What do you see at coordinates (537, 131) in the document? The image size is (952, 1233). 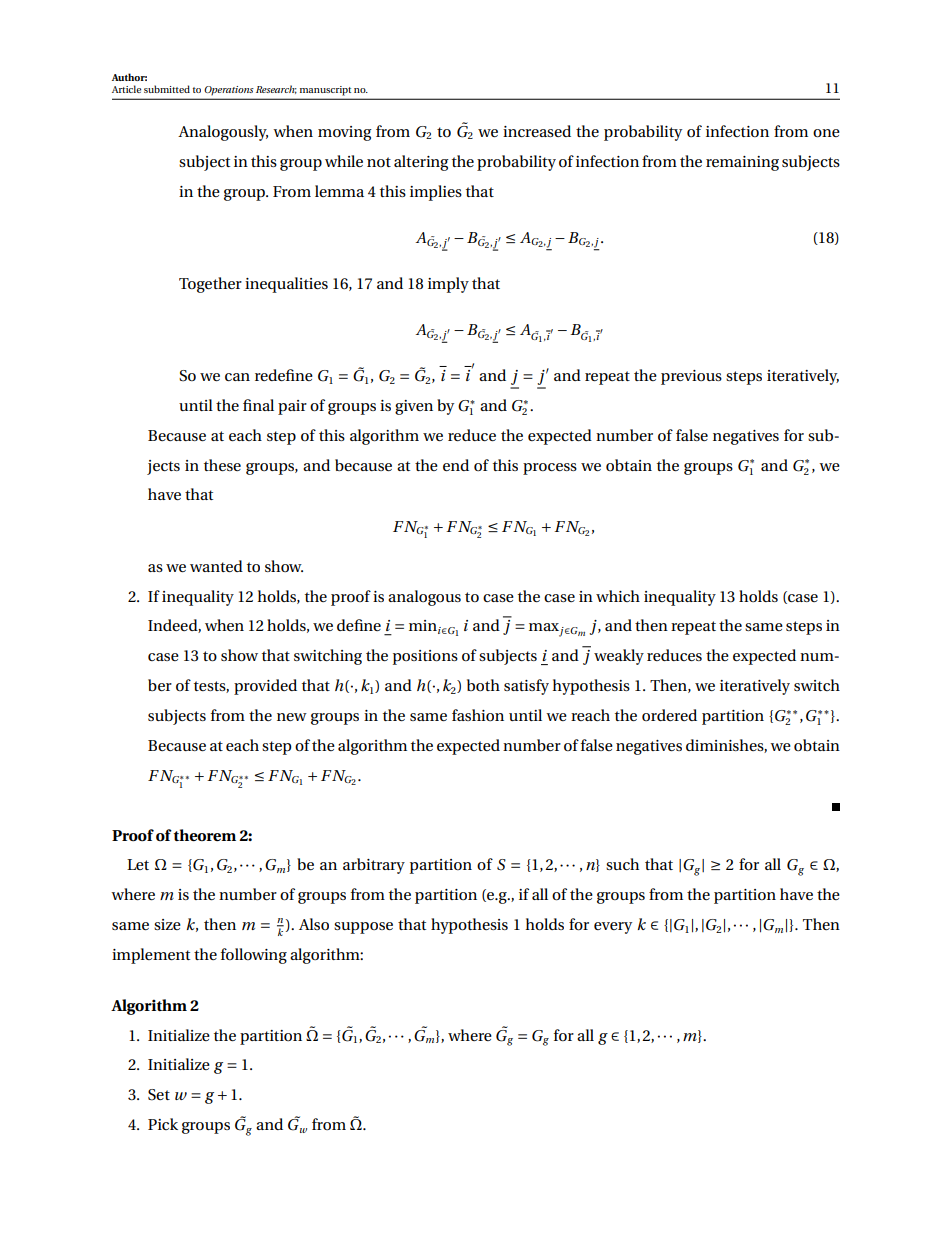 I see `increased` at bounding box center [537, 131].
